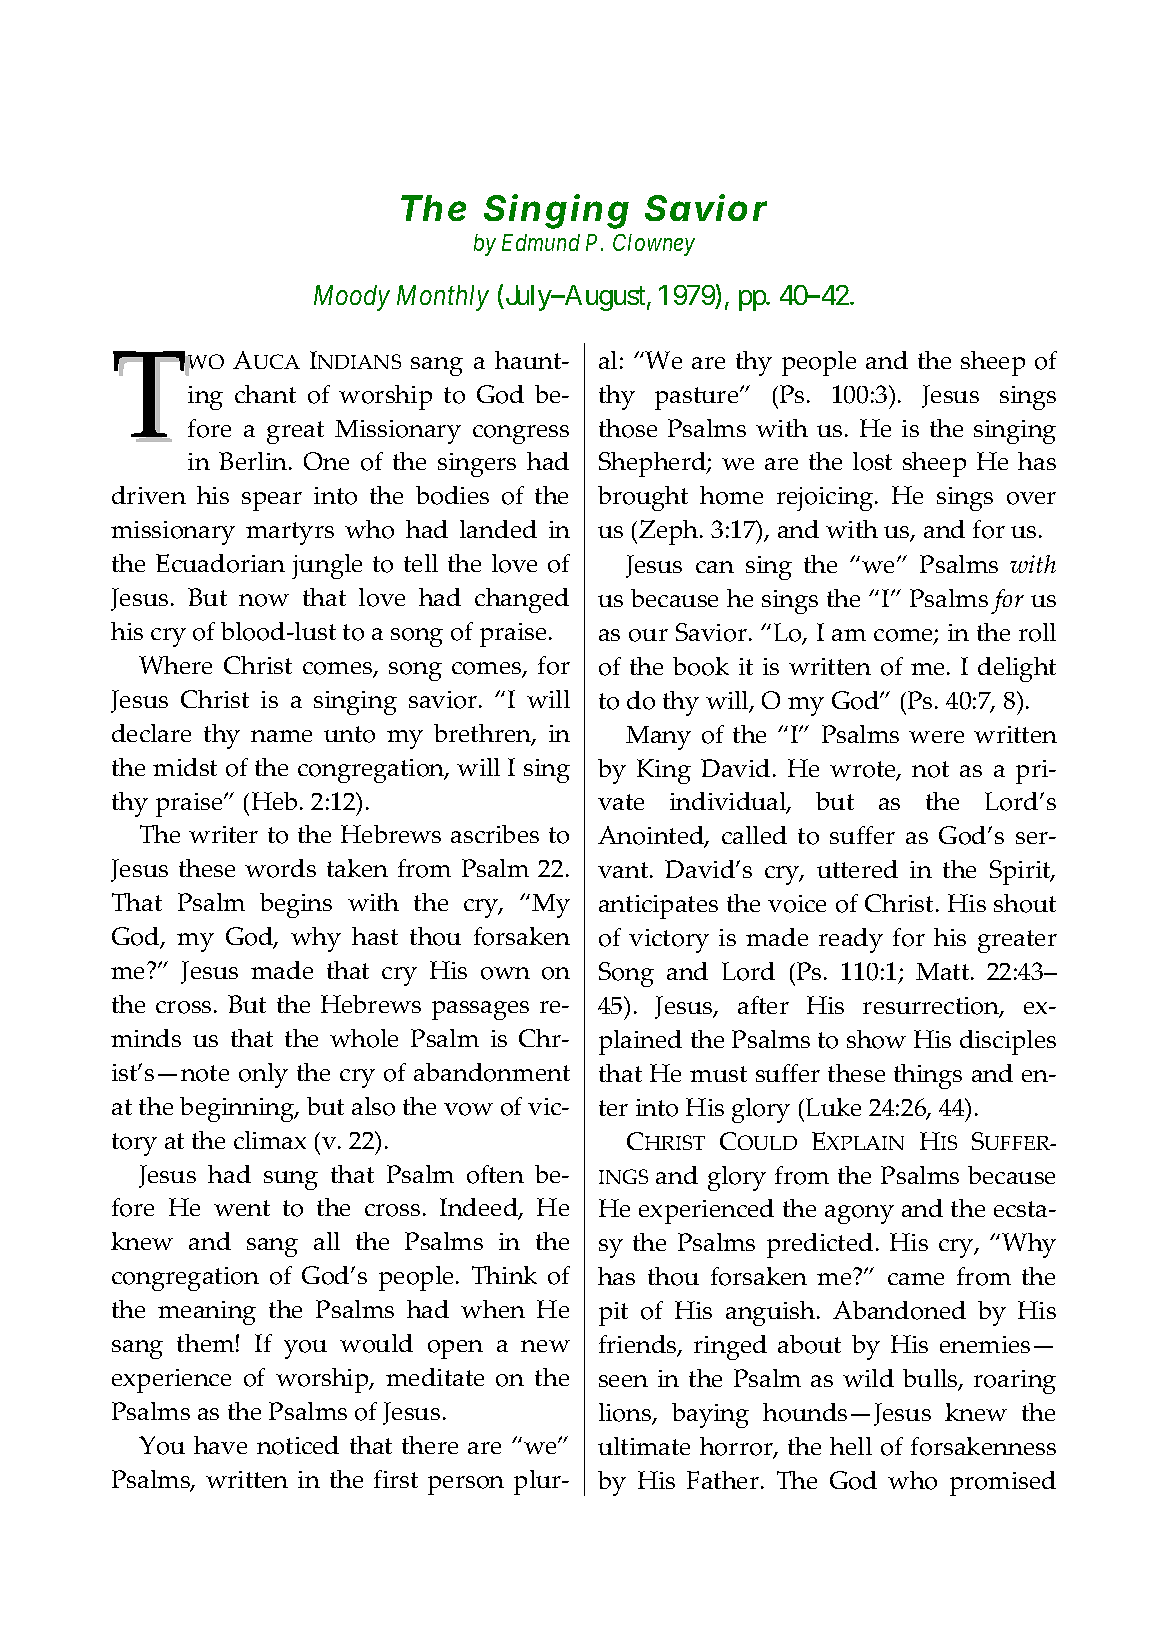  What do you see at coordinates (492, 1072) in the document?
I see `abandonment` at bounding box center [492, 1072].
